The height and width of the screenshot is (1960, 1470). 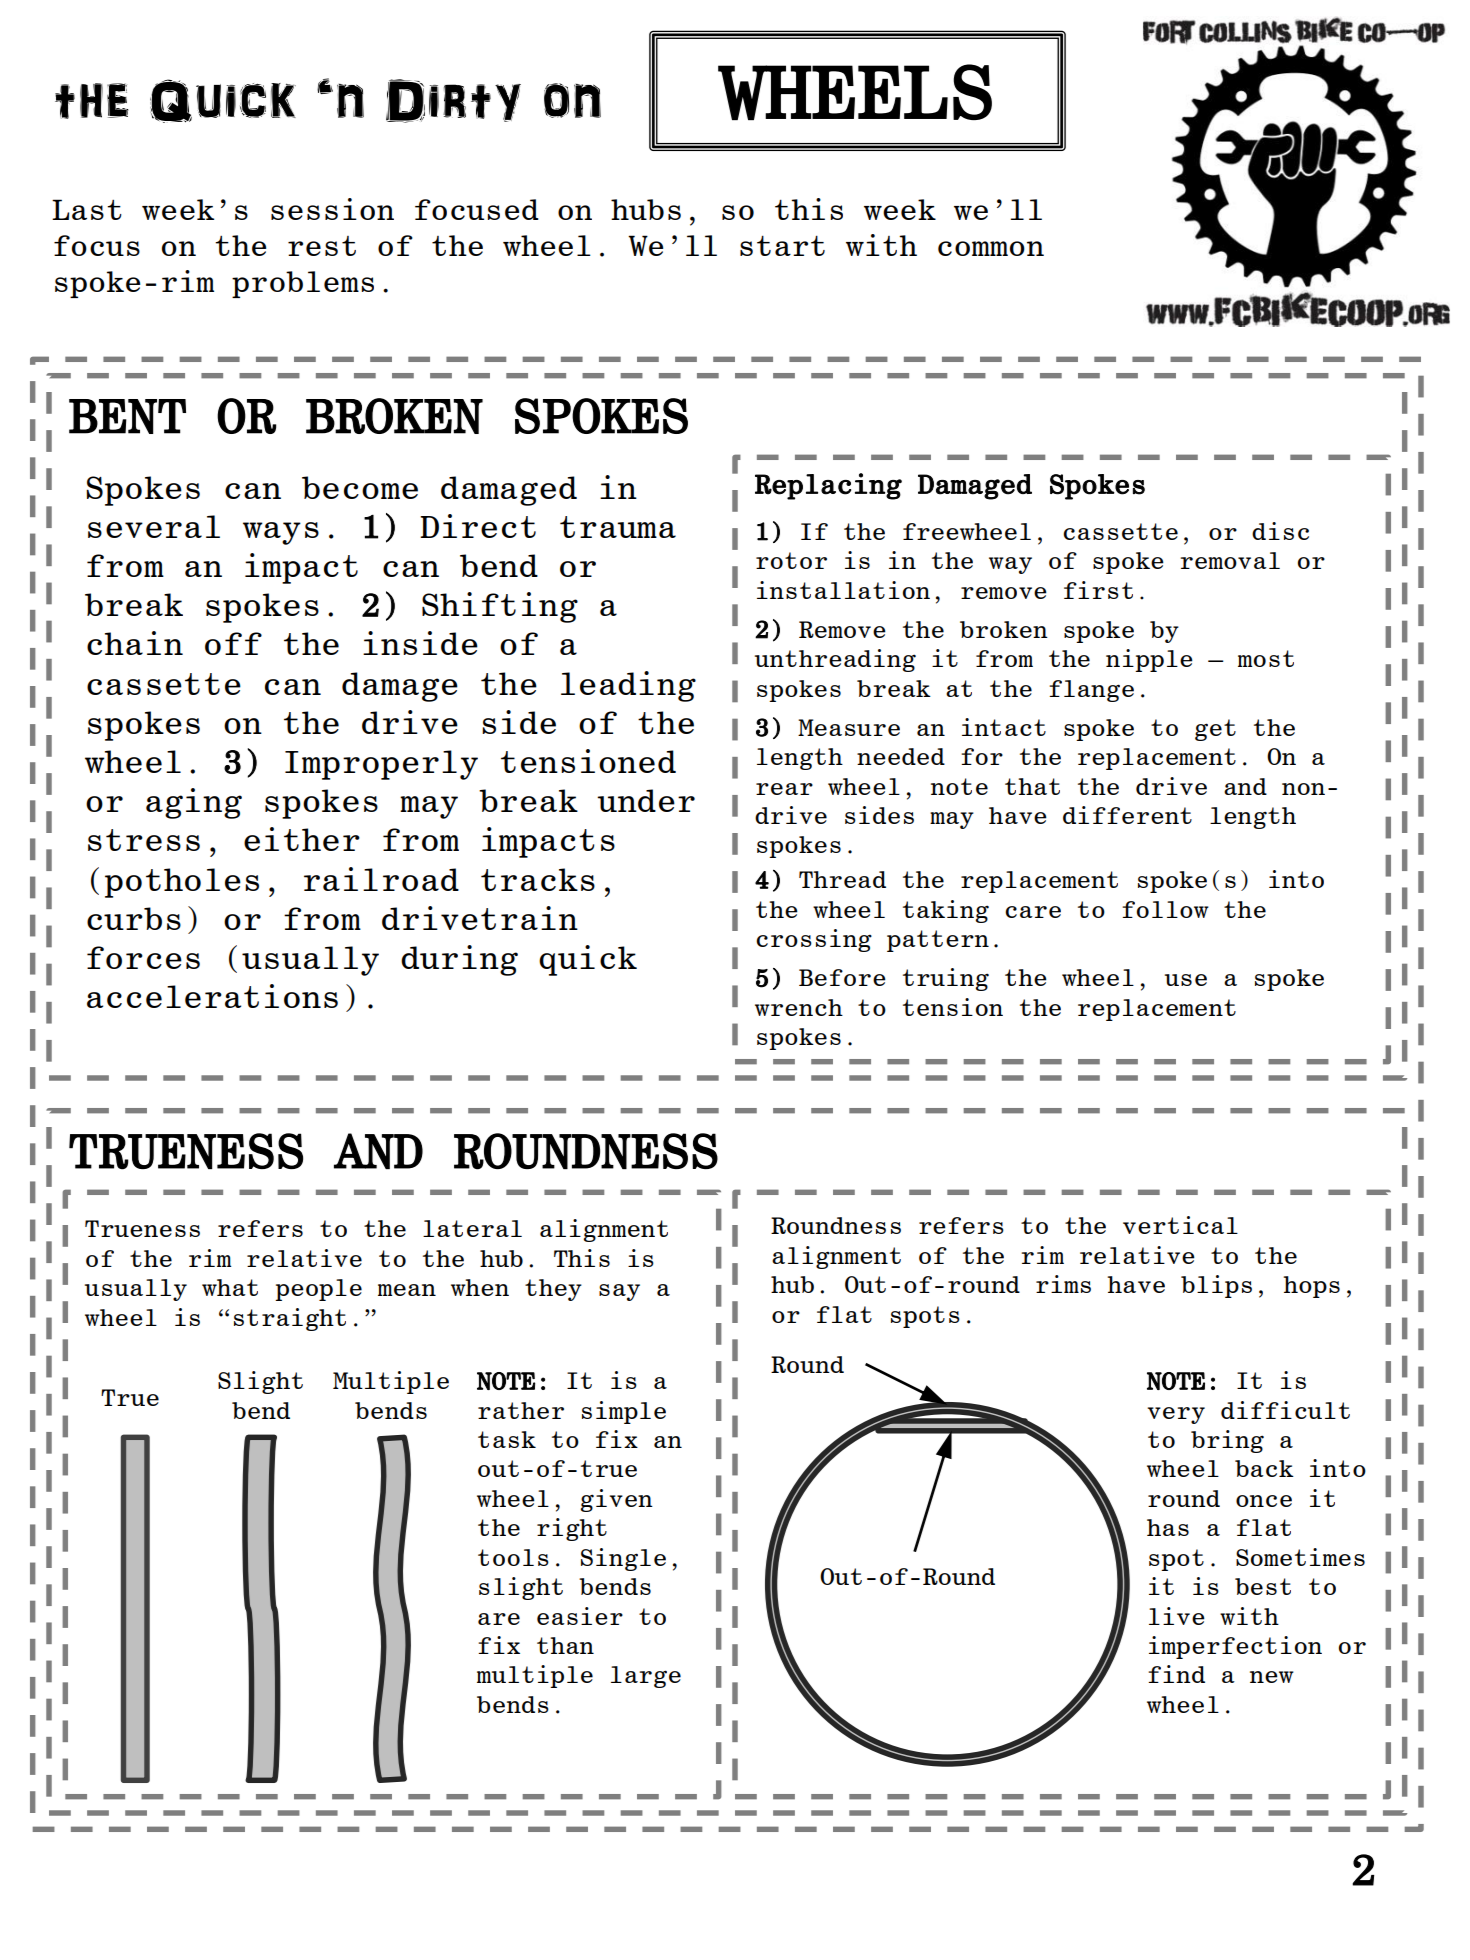 I want to click on crossing, so click(x=814, y=940).
